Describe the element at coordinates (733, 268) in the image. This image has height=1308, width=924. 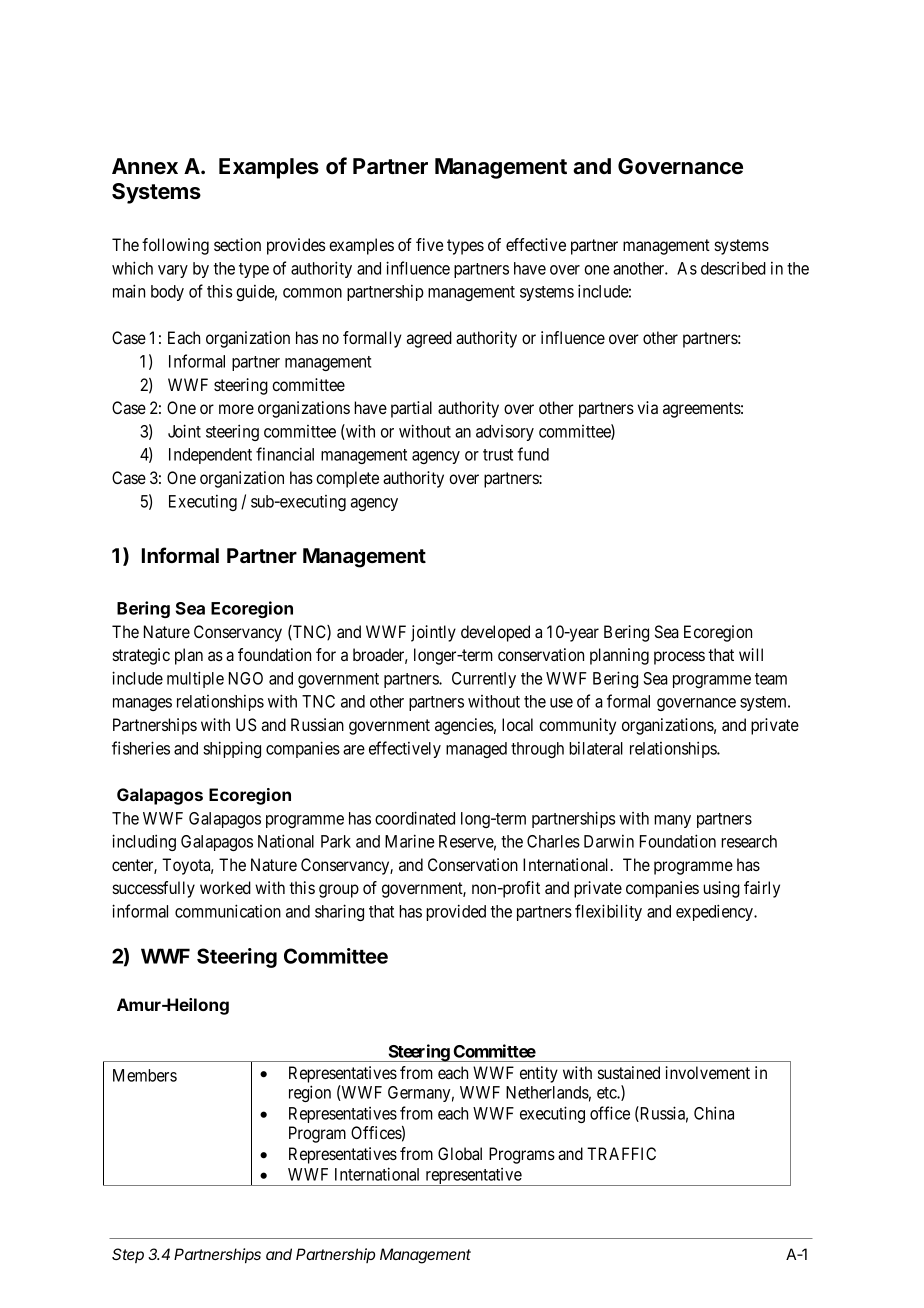
I see `described` at that location.
